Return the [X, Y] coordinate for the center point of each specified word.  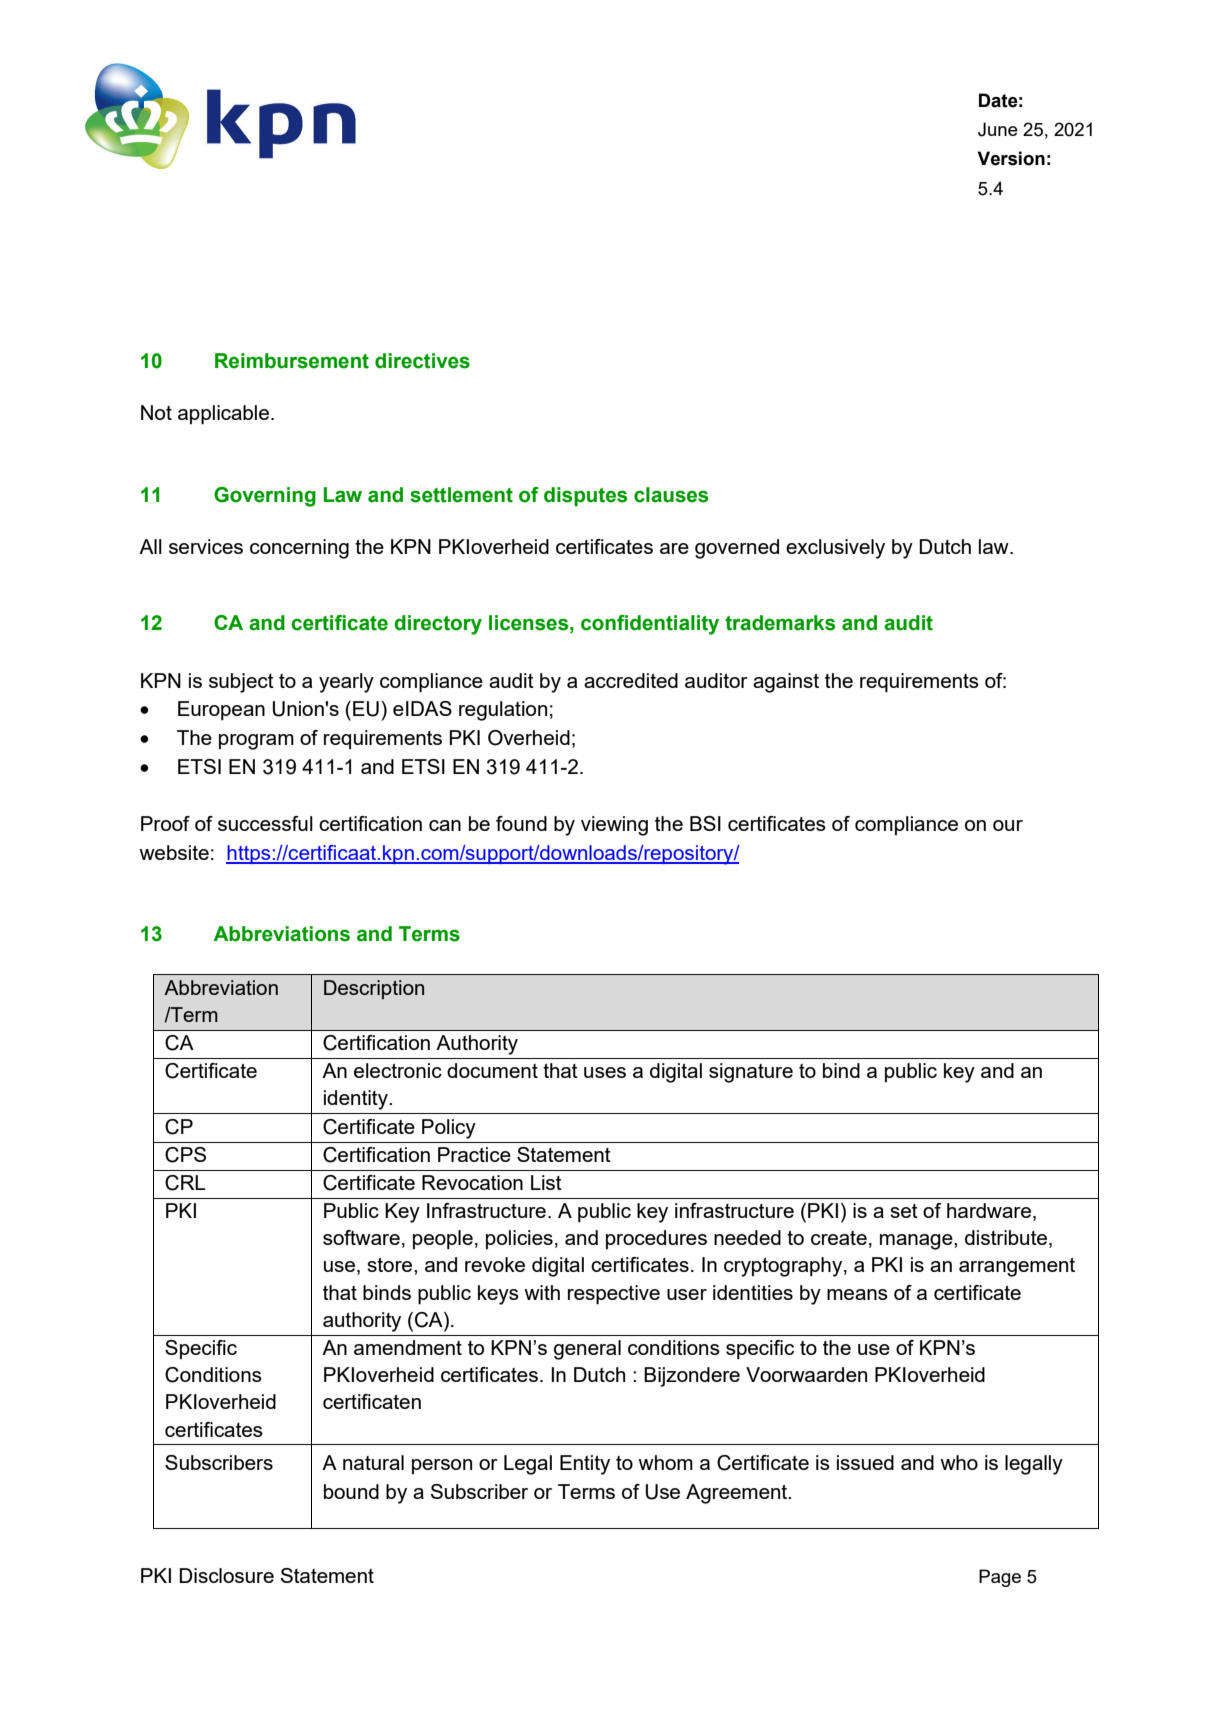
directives [422, 361]
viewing [614, 826]
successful [265, 823]
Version [1011, 158]
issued [865, 1462]
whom [665, 1462]
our [1008, 825]
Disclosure [226, 1575]
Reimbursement [292, 361]
